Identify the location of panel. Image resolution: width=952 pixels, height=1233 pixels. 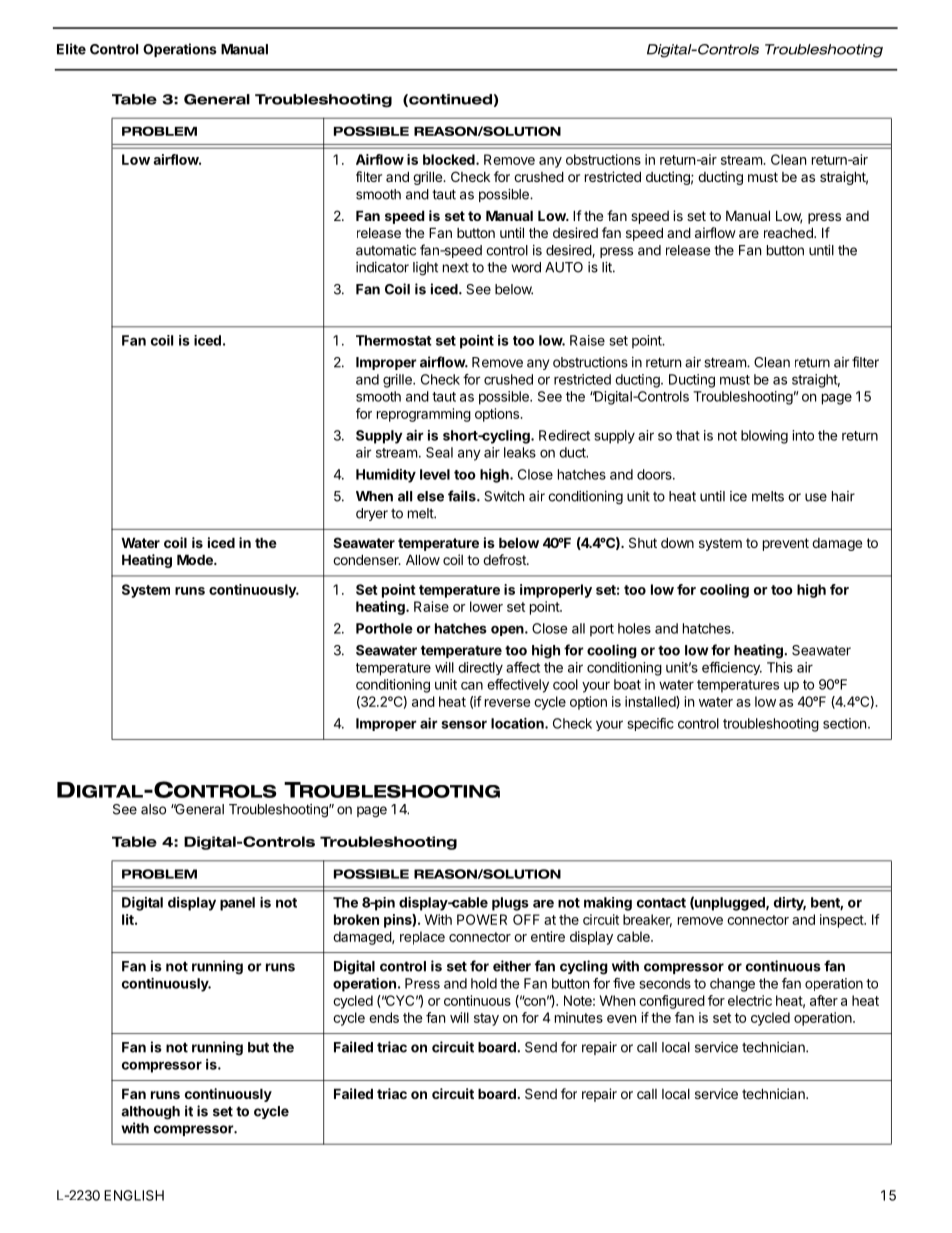
(237, 904).
